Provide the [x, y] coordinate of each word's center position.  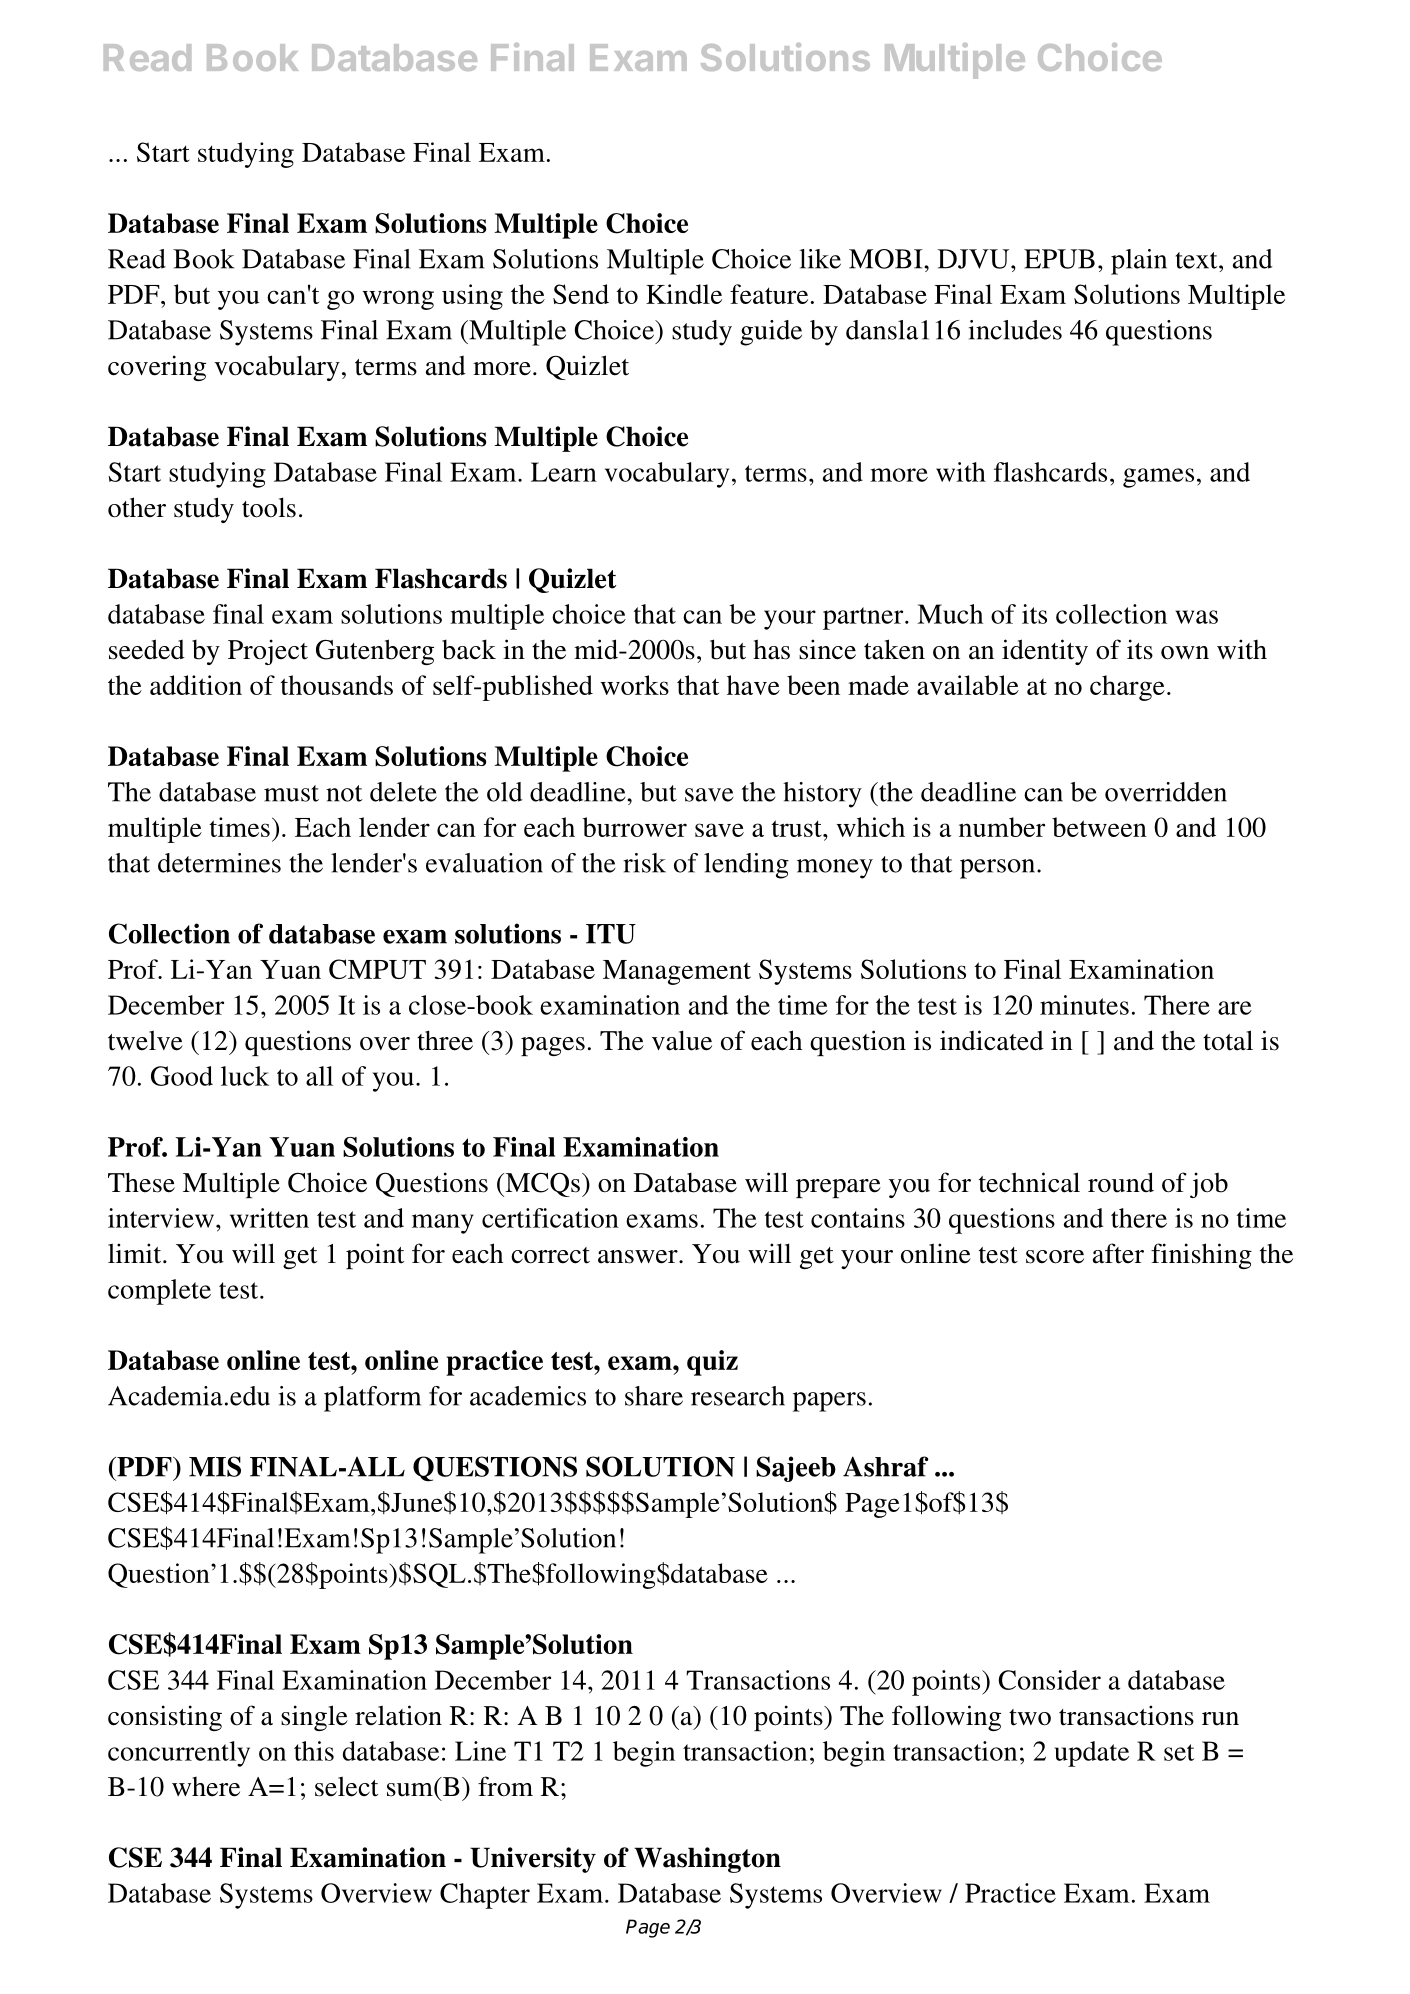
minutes [1084, 1005]
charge [1127, 688]
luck [245, 1076]
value [682, 1040]
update [1091, 1754]
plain [1139, 262]
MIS [215, 1466]
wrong [398, 300]
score [1055, 1257]
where [206, 1787]
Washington [707, 1860]
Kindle [684, 294]
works [634, 685]
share [654, 1396]
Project [268, 652]
